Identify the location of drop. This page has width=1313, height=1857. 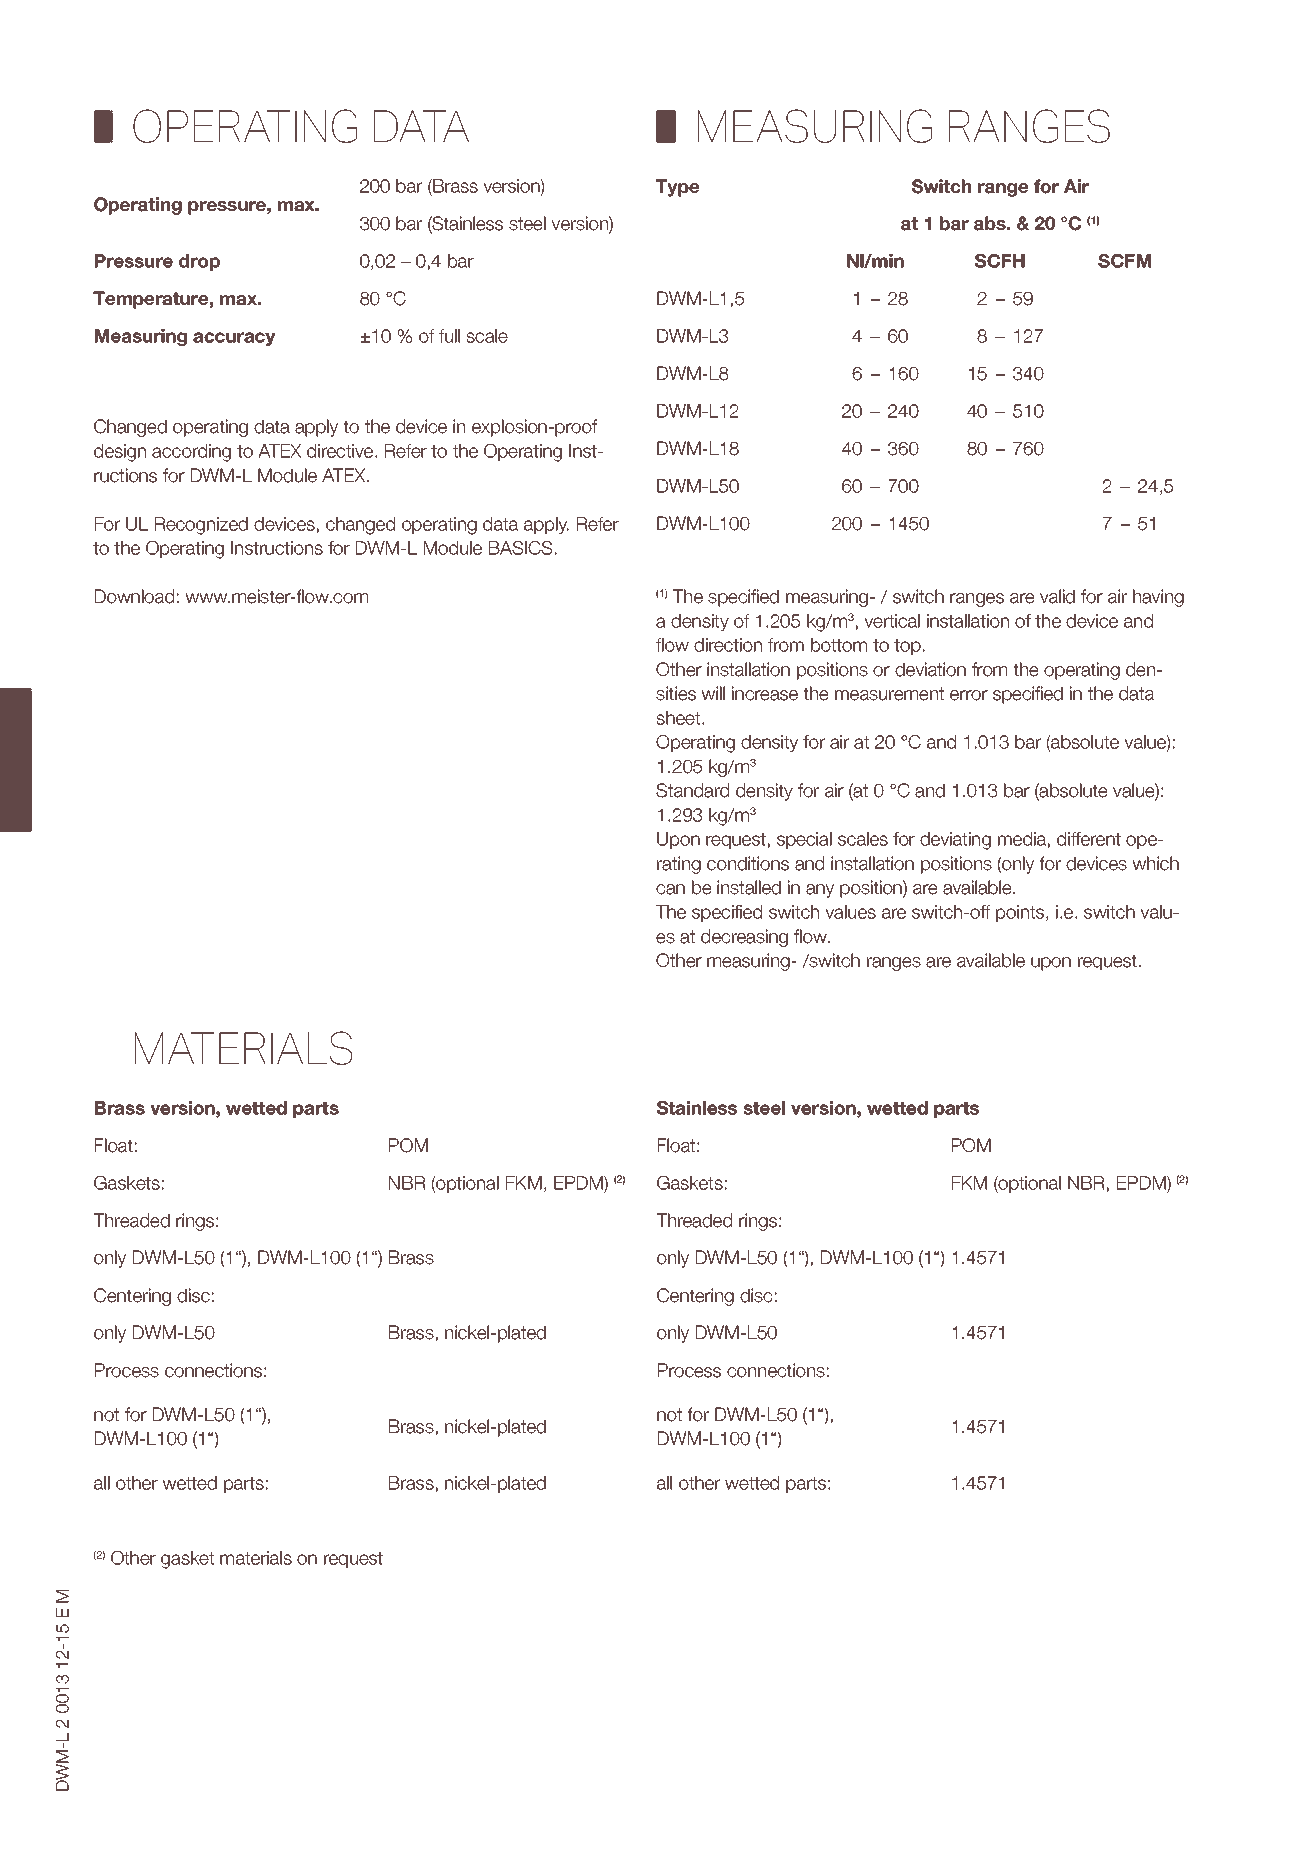
(199, 262).
